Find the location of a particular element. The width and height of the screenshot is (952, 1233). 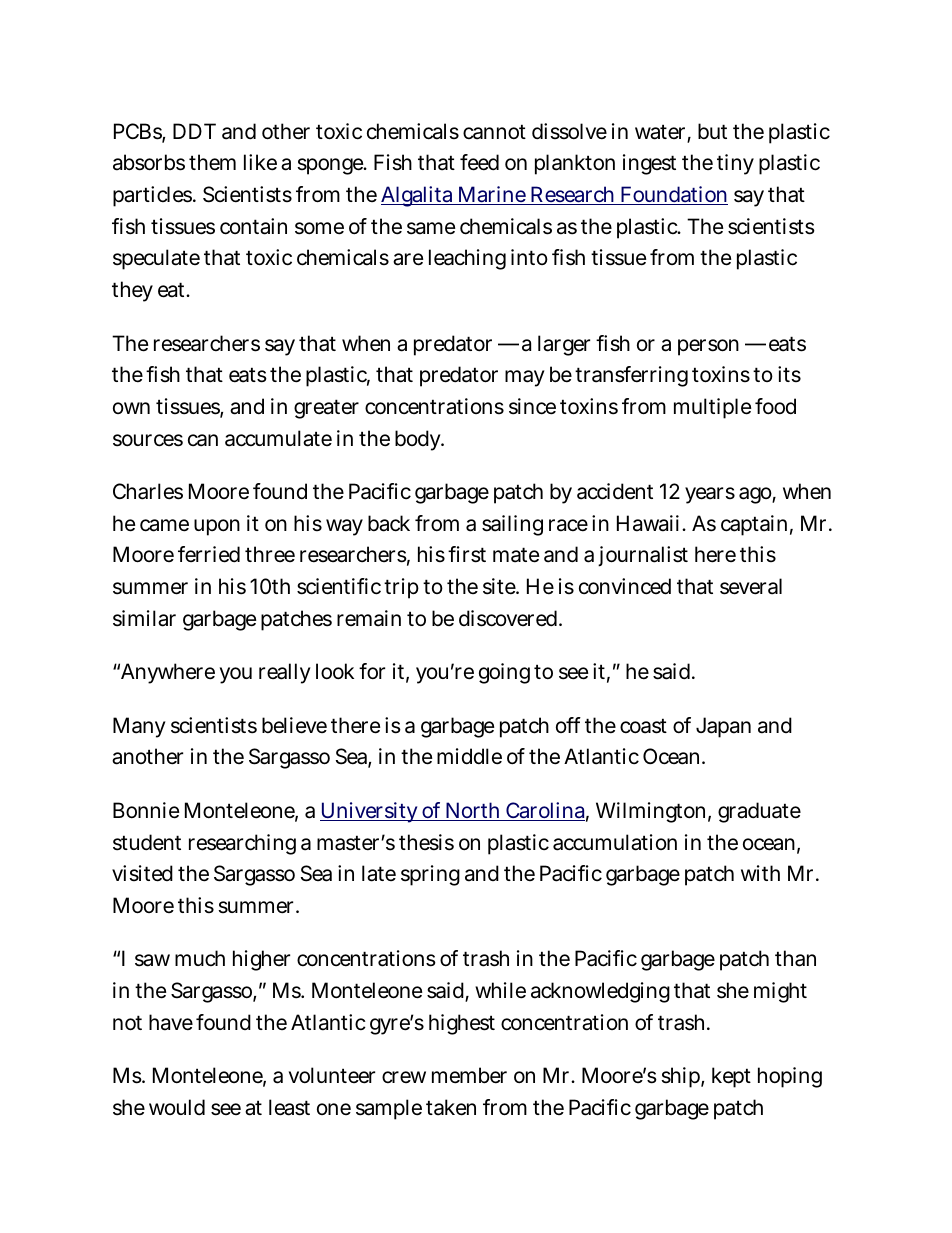

member is located at coordinates (469, 1075).
